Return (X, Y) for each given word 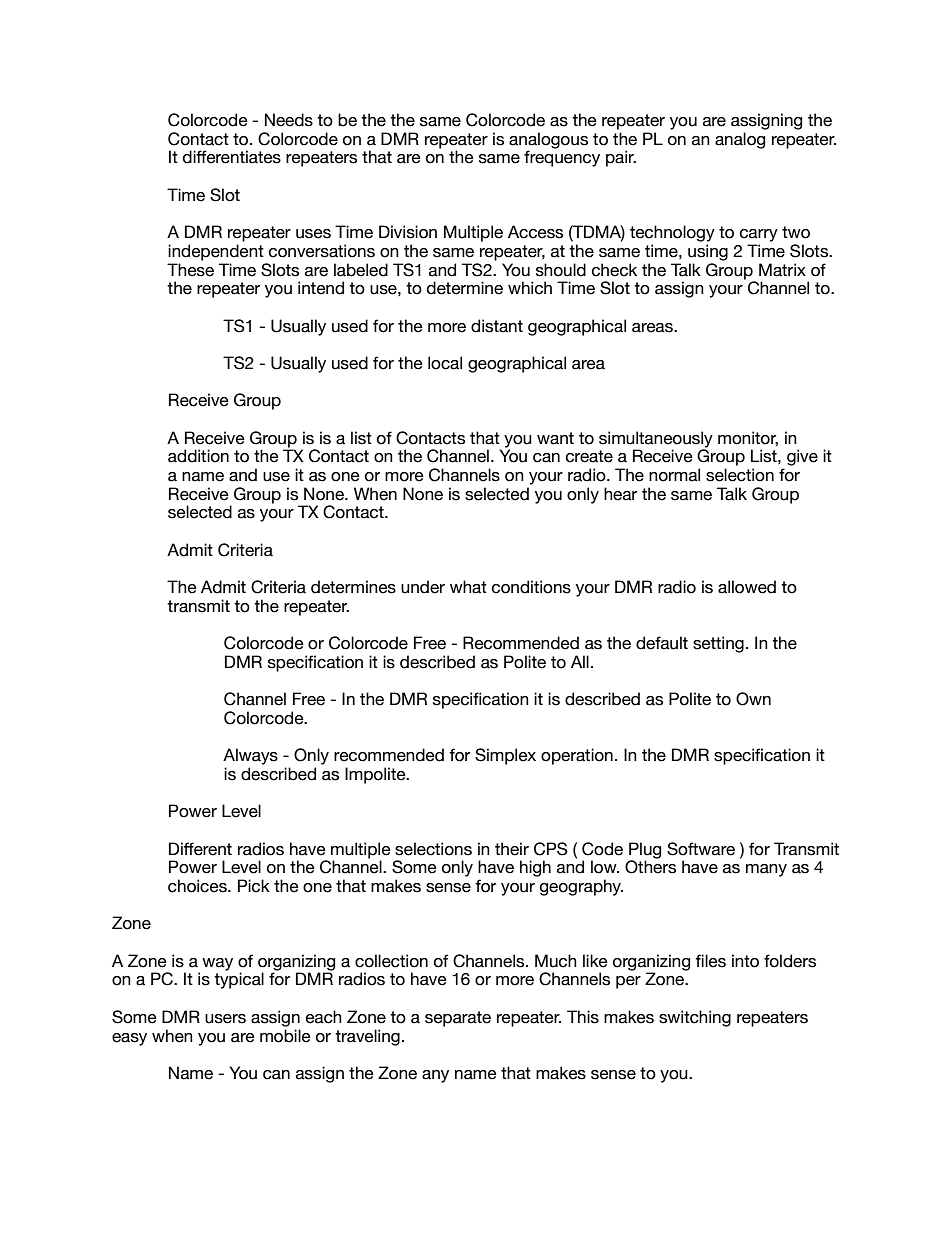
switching (695, 1018)
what (468, 587)
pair (621, 158)
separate (458, 1019)
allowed (747, 587)
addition (198, 456)
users (225, 1019)
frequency (562, 158)
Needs (289, 120)
